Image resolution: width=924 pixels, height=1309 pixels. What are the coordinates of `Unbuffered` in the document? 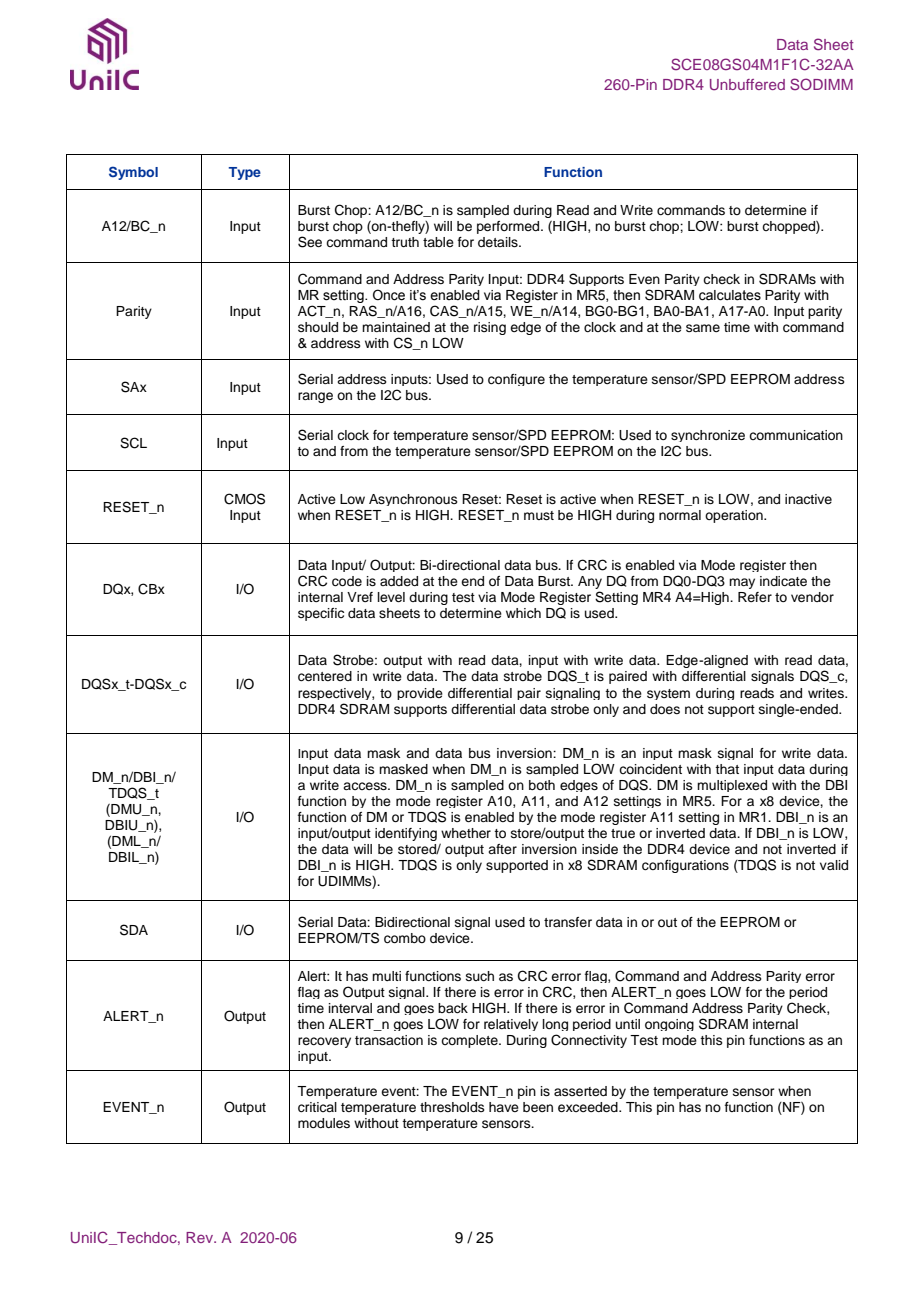 It's located at (747, 85).
